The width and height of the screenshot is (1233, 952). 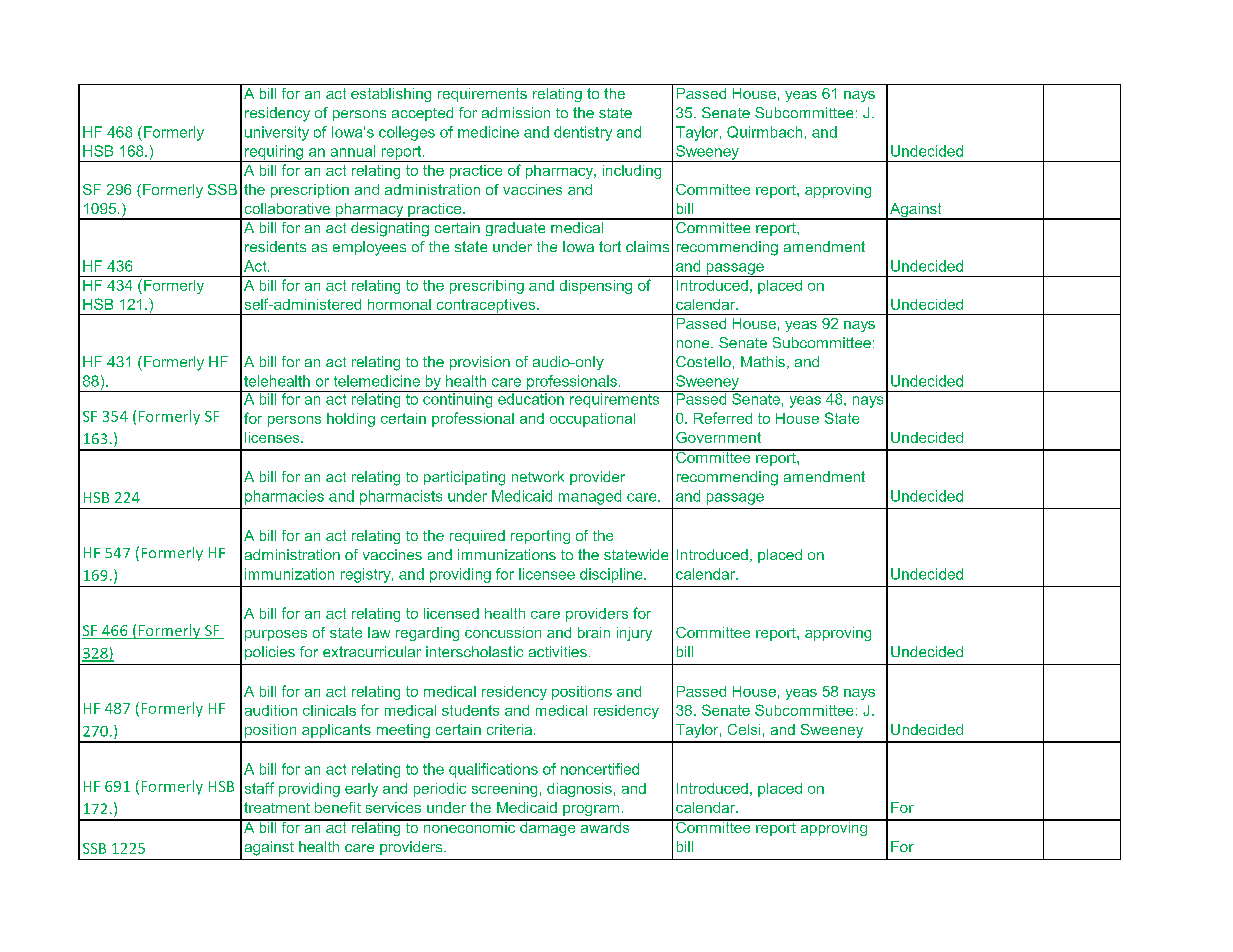 What do you see at coordinates (277, 133) in the screenshot?
I see `university` at bounding box center [277, 133].
